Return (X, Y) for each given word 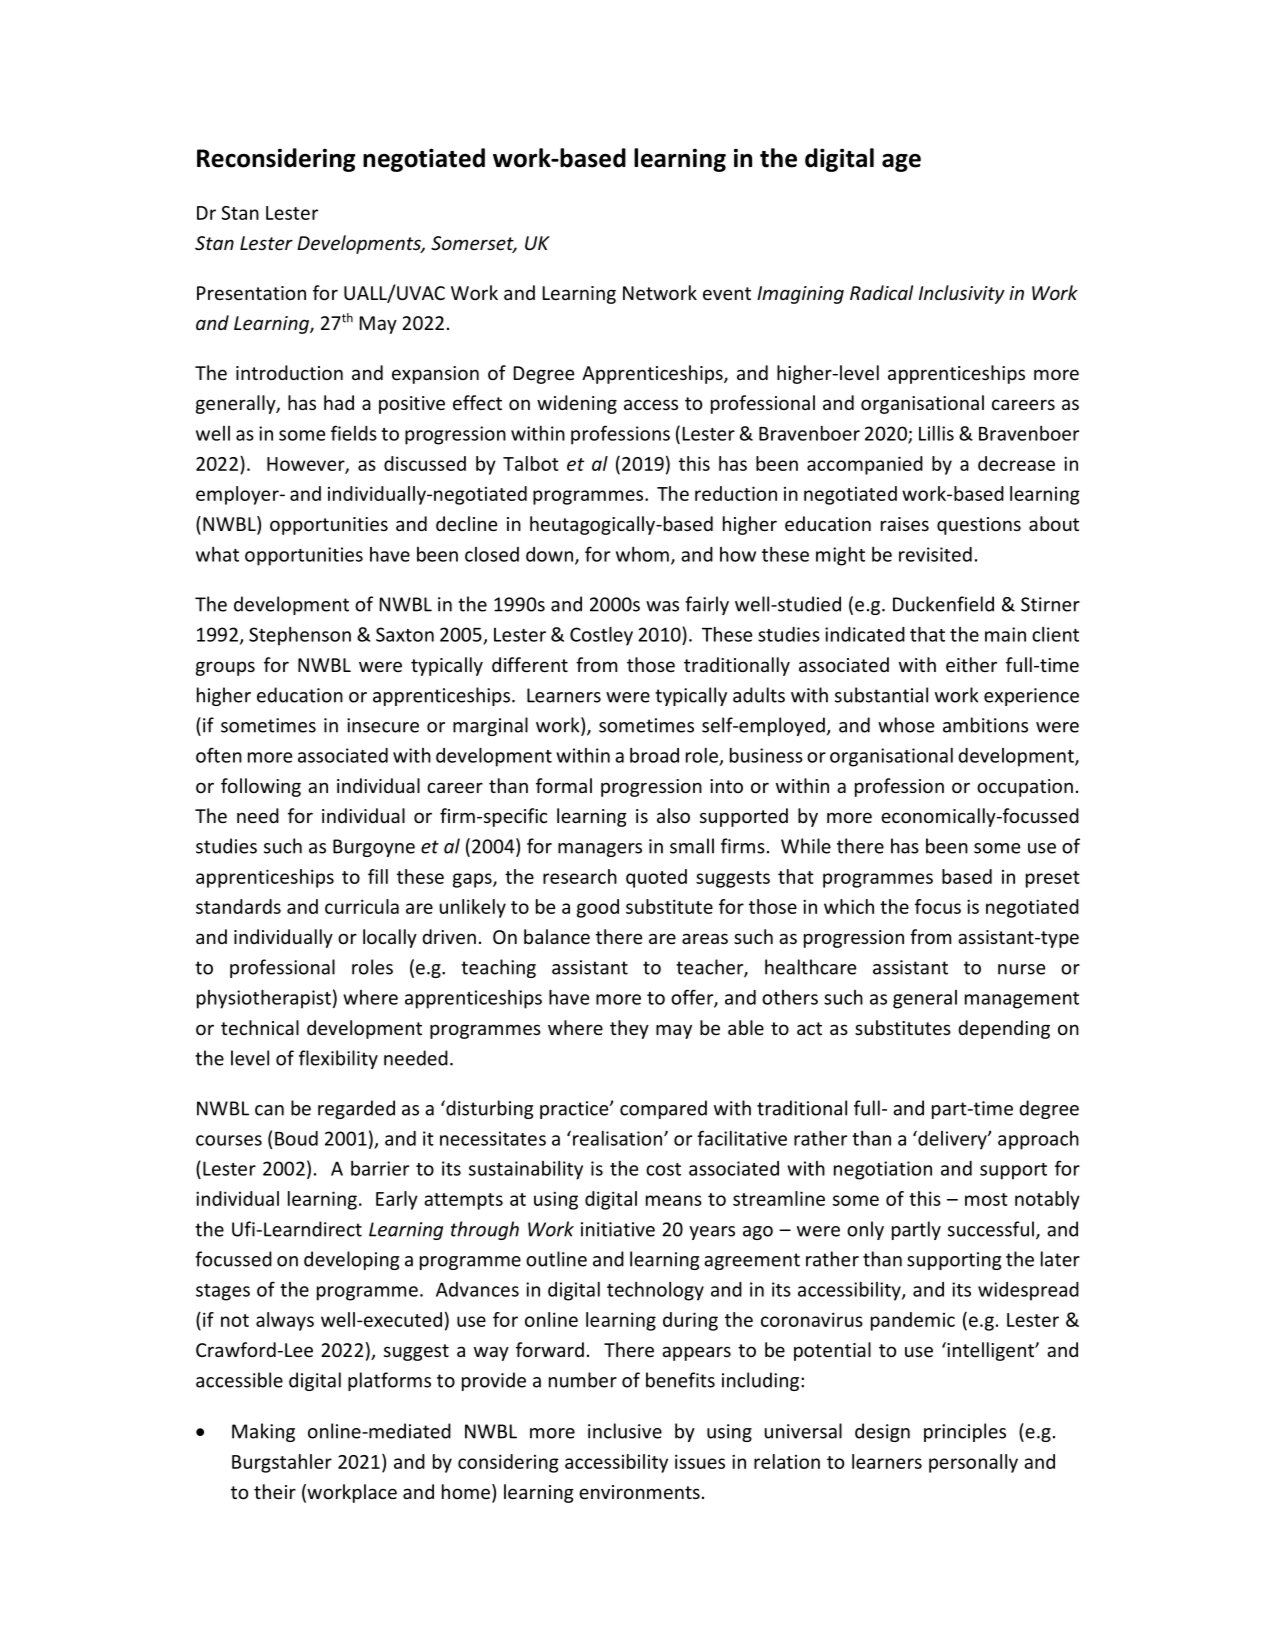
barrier (380, 1168)
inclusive (625, 1431)
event (727, 293)
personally (973, 1463)
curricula (362, 906)
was (662, 606)
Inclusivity (962, 294)
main (1005, 634)
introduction (289, 372)
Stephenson (300, 636)
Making (263, 1432)
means (674, 1200)
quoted (656, 878)
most (986, 1199)
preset (1053, 879)
